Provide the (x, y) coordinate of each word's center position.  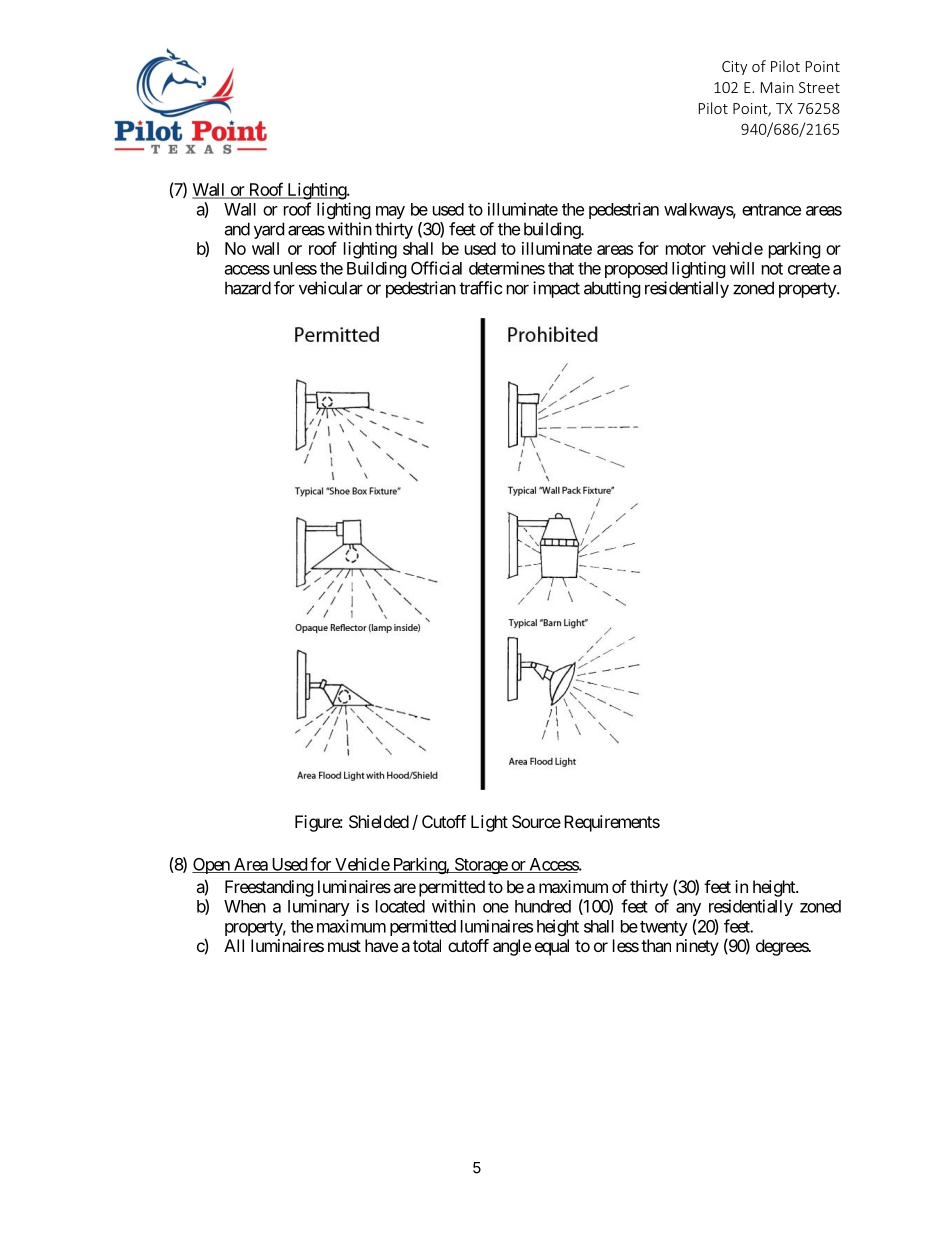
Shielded (379, 821)
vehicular (331, 288)
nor (518, 290)
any (688, 909)
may (390, 212)
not (772, 269)
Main (777, 87)
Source (536, 821)
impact (556, 289)
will (742, 268)
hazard (248, 288)
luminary (319, 907)
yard (269, 230)
